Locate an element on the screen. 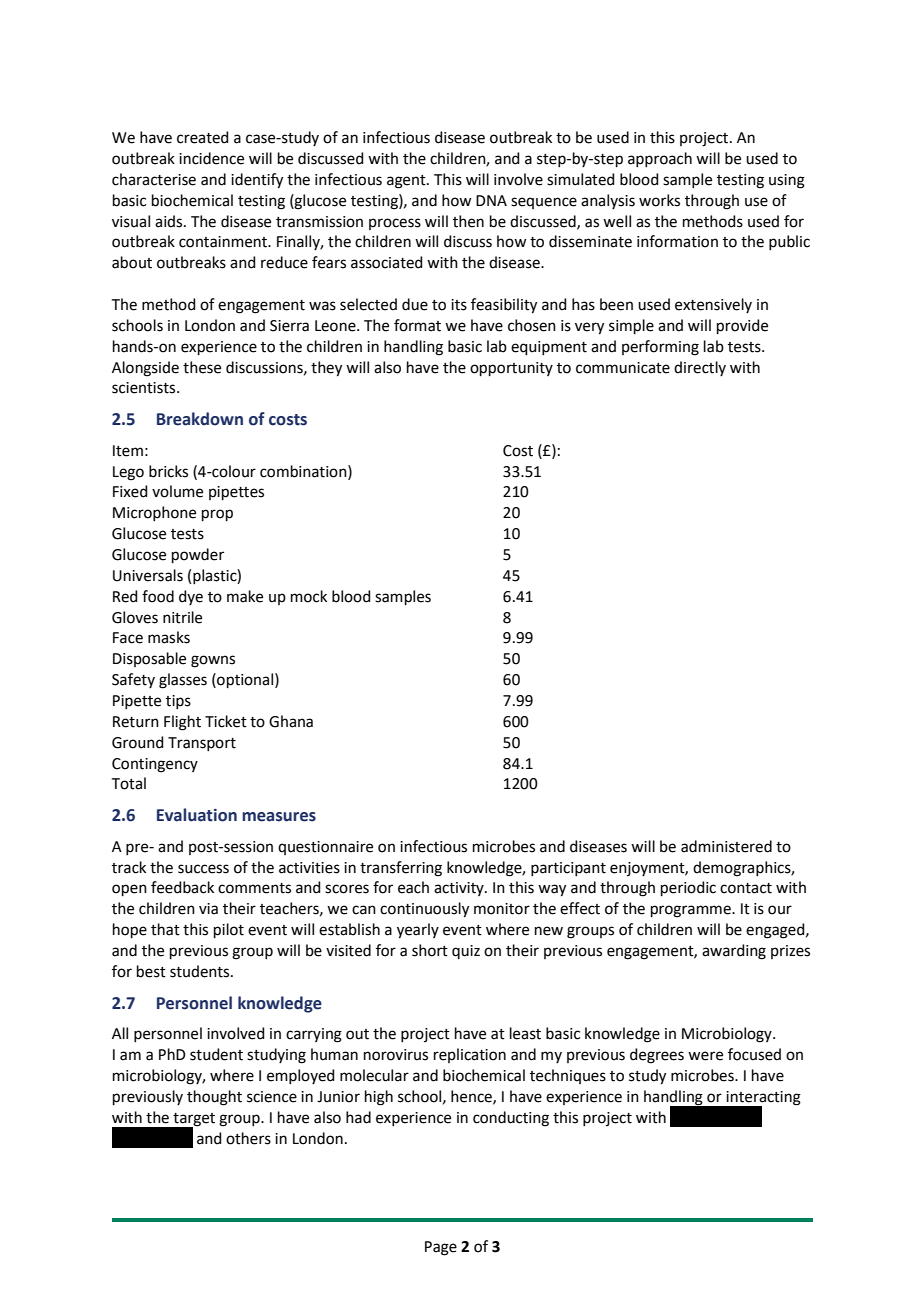  administered is located at coordinates (726, 846).
